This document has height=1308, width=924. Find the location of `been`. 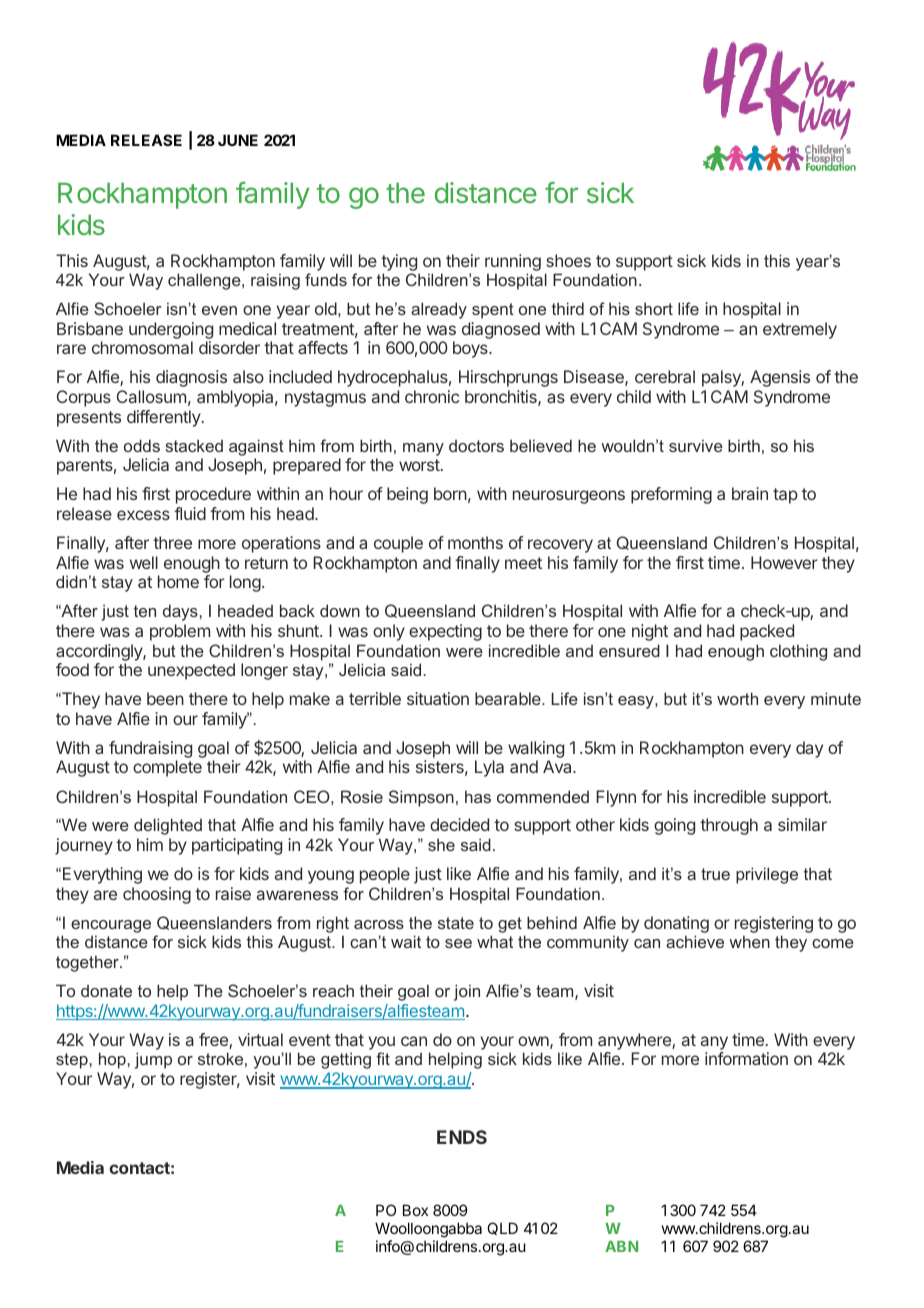

been is located at coordinates (165, 698).
